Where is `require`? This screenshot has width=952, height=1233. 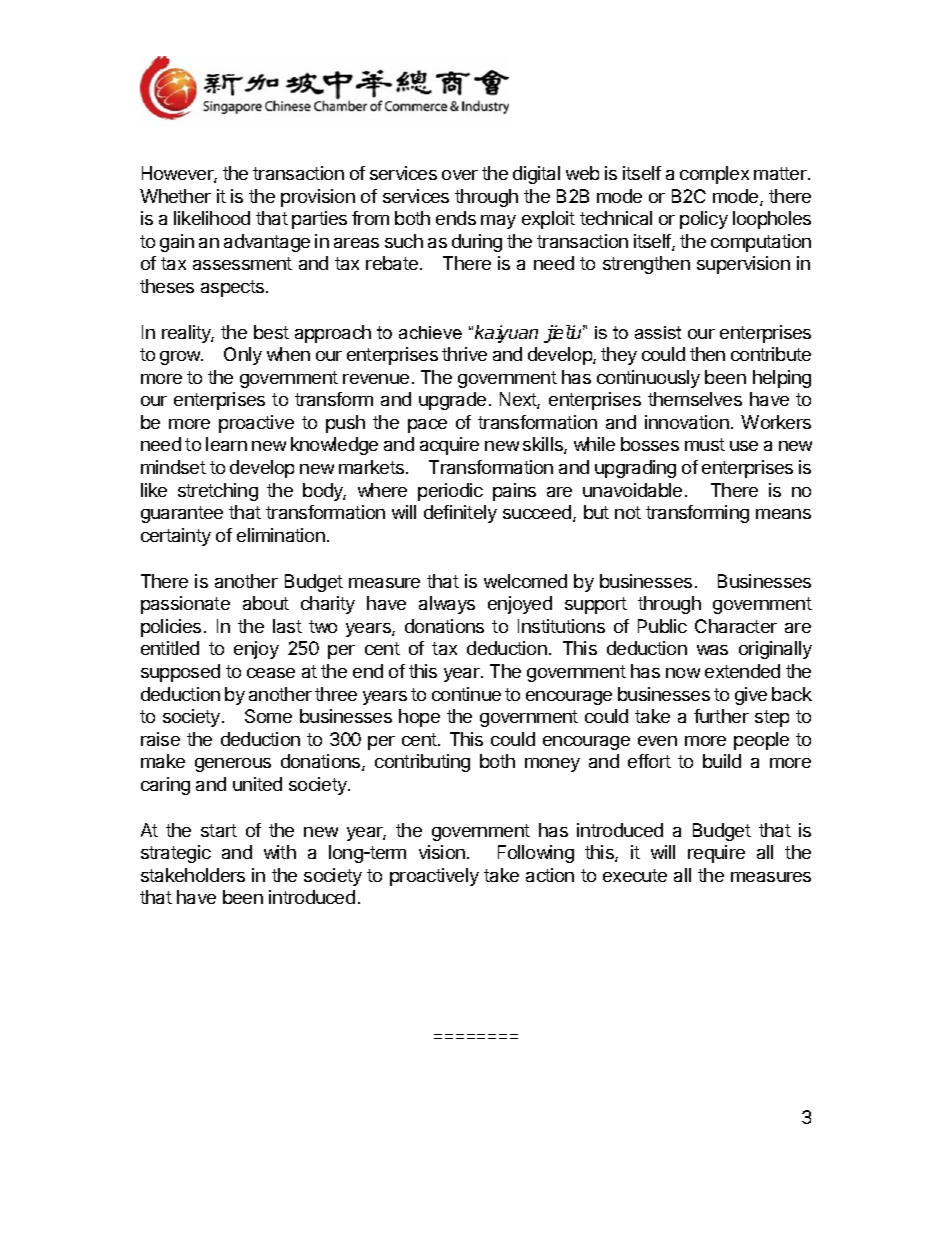 require is located at coordinates (716, 854).
